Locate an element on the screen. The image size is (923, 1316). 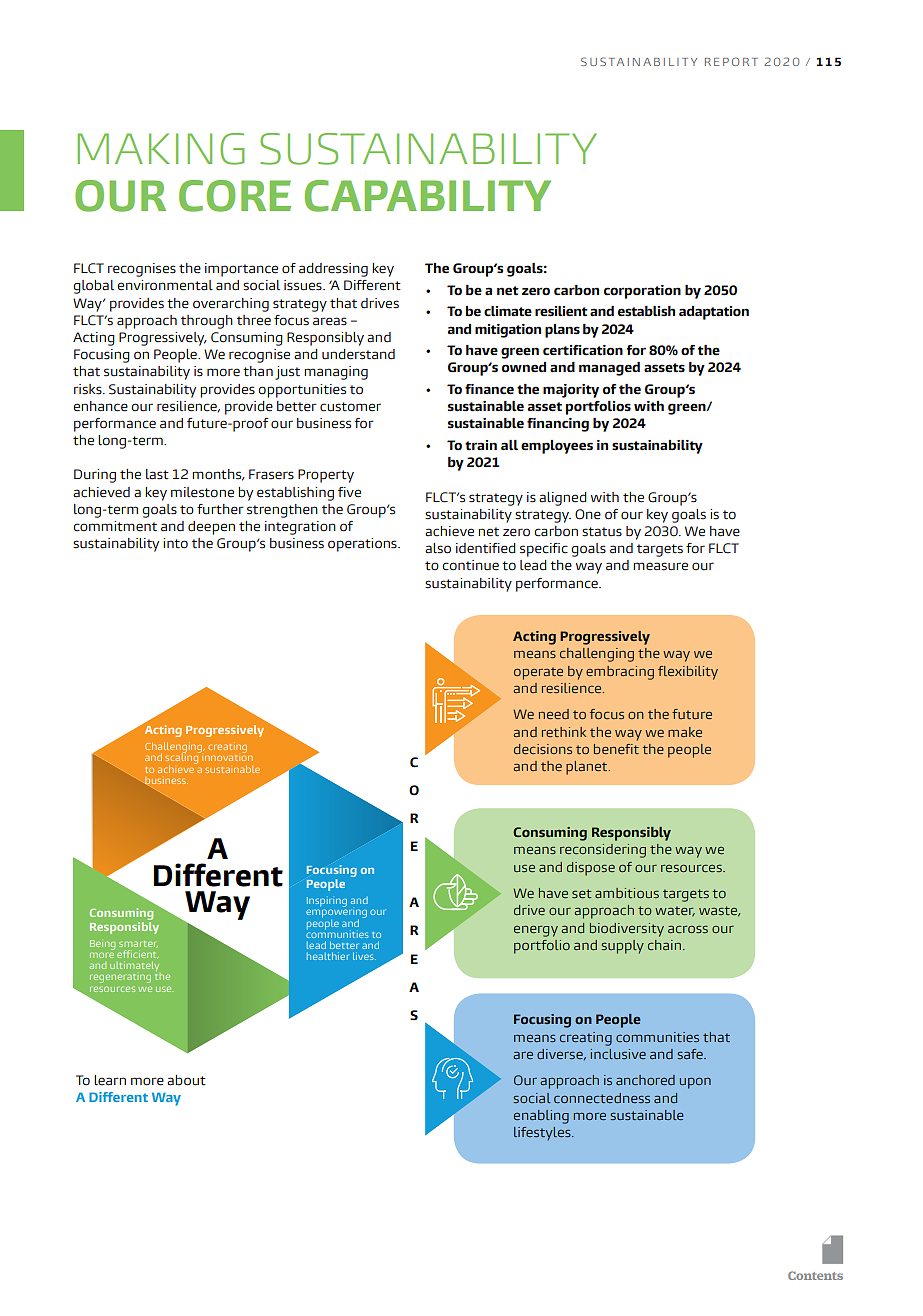
lives is located at coordinates (364, 956).
